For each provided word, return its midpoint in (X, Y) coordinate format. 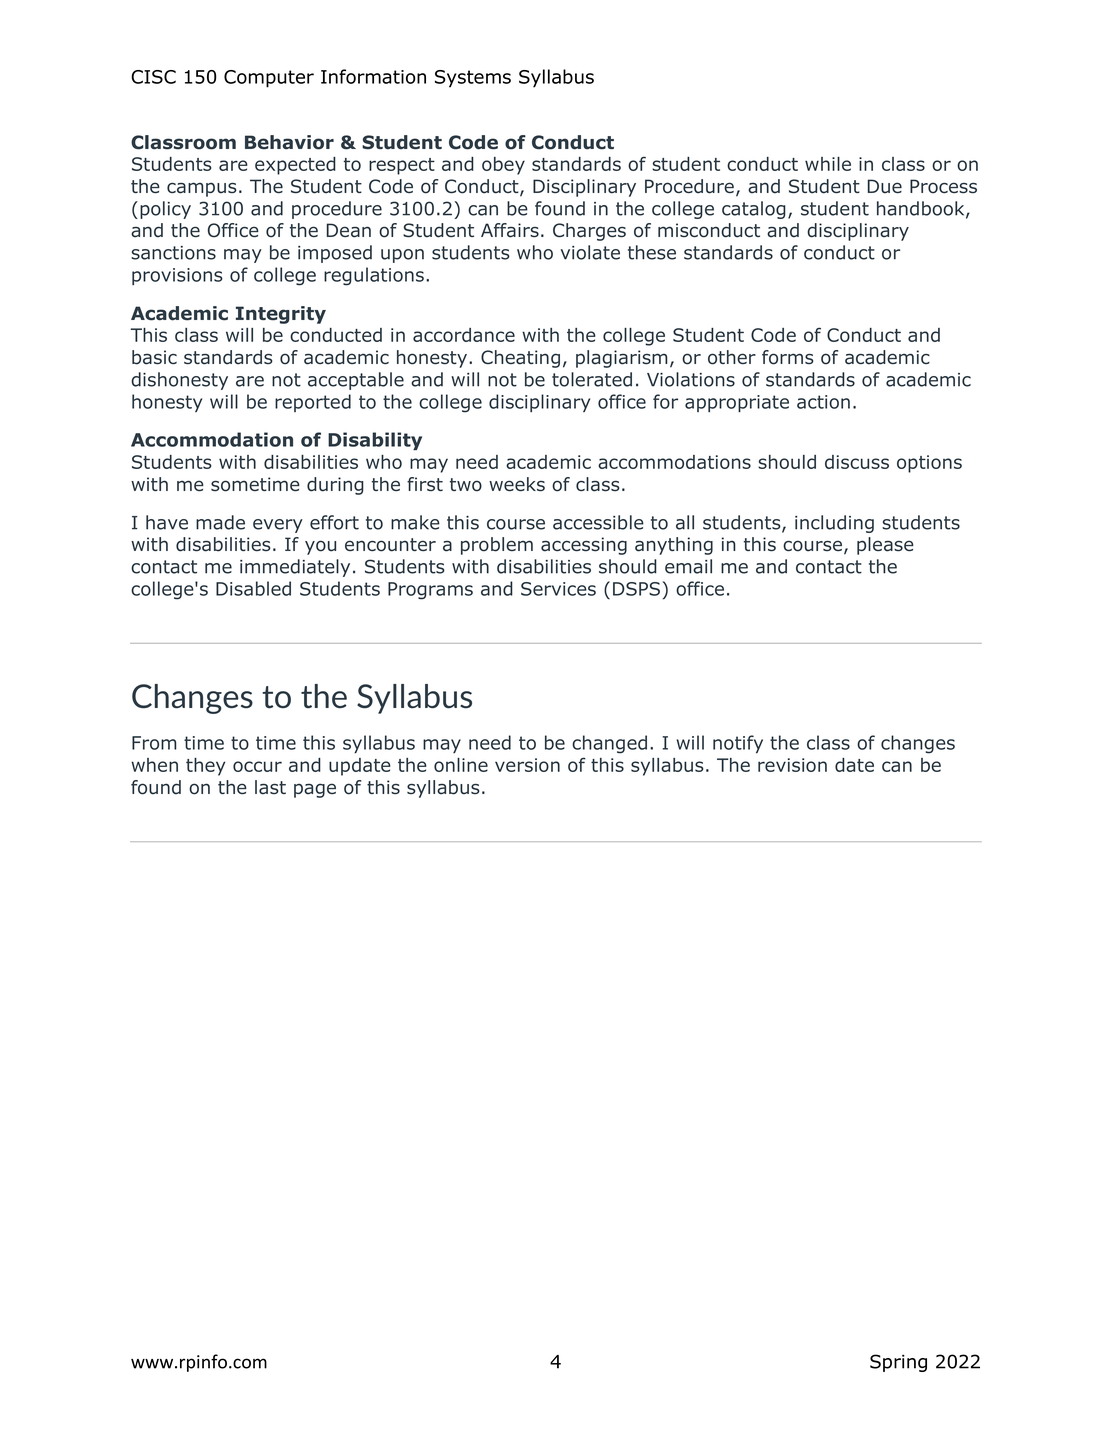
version (527, 765)
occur (257, 766)
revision (792, 765)
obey (503, 166)
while (828, 164)
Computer (269, 79)
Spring (898, 1363)
